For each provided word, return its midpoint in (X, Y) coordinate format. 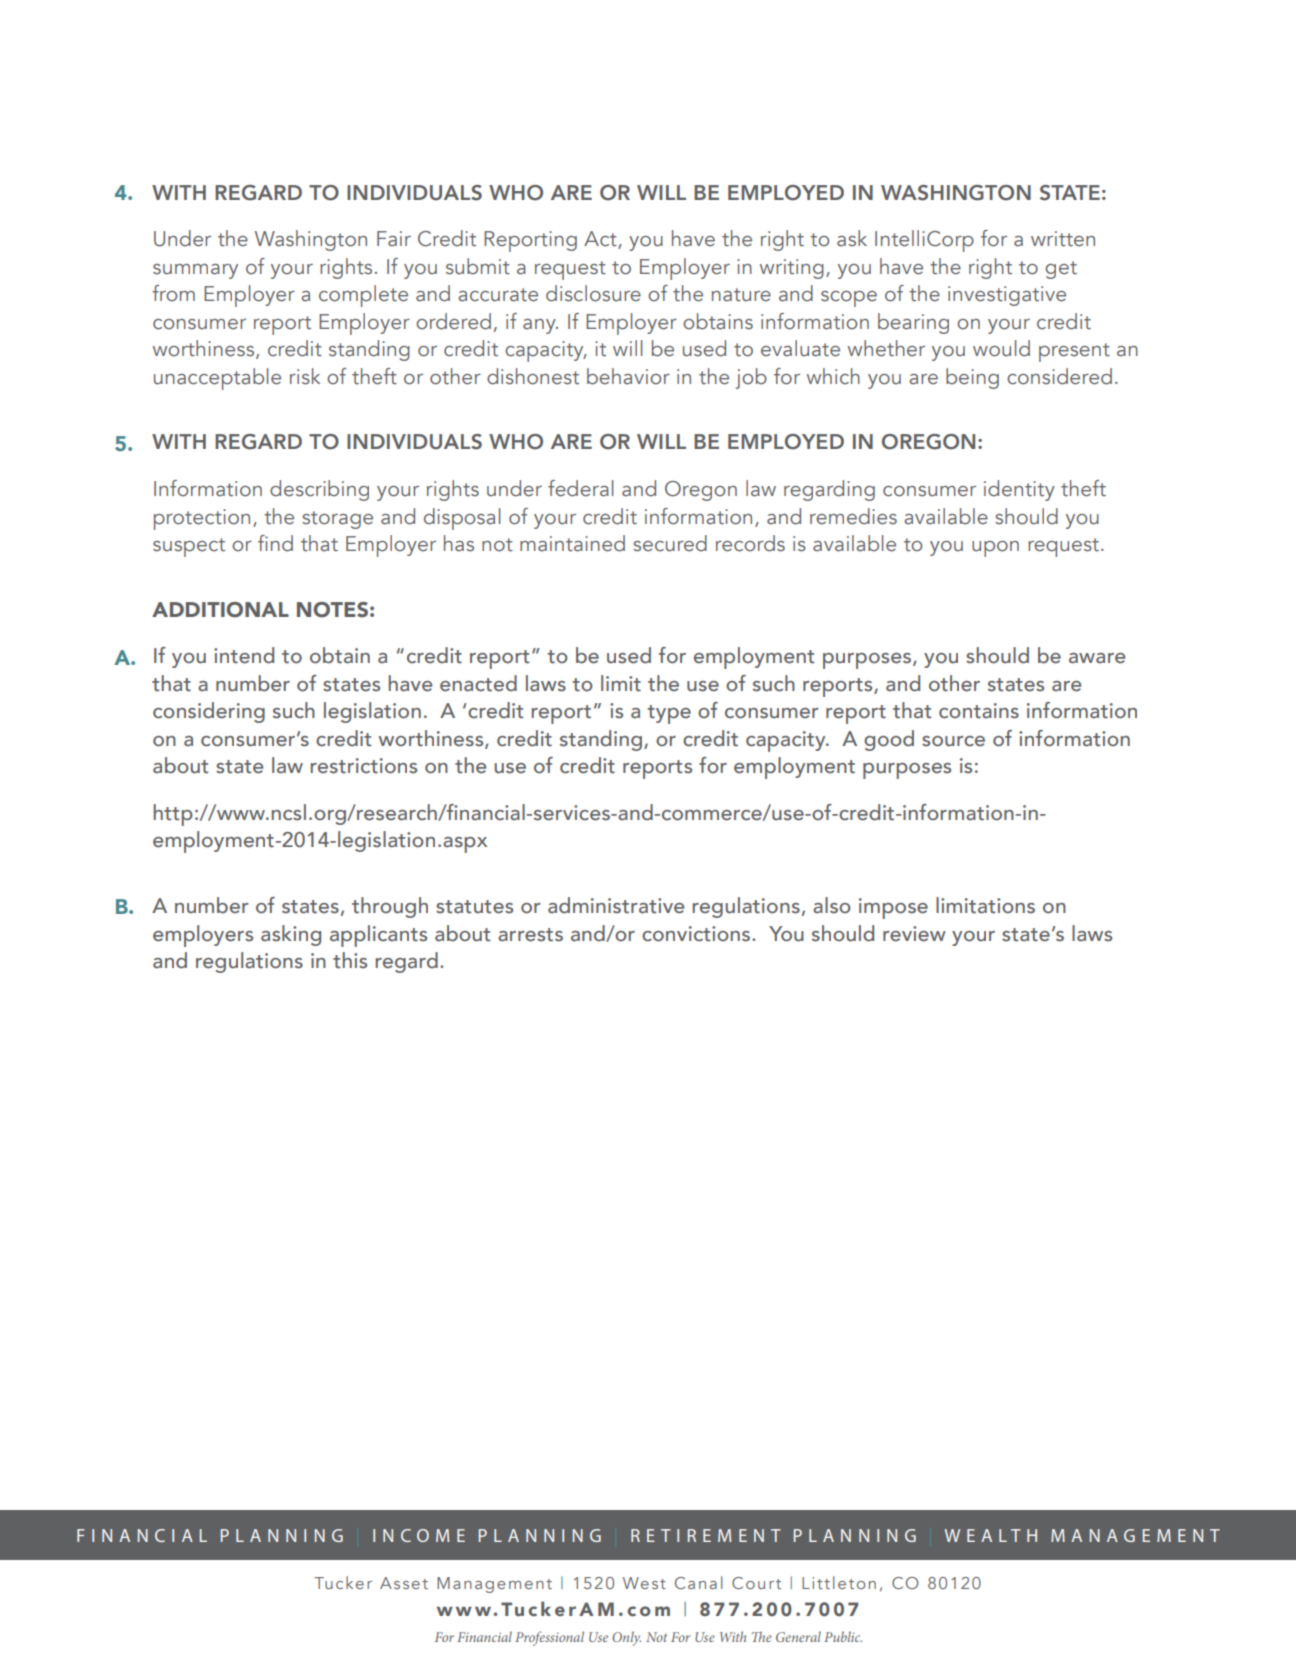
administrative (616, 905)
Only (626, 1638)
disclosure (593, 293)
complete (363, 296)
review (914, 934)
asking (291, 935)
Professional (549, 1638)
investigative (1007, 296)
